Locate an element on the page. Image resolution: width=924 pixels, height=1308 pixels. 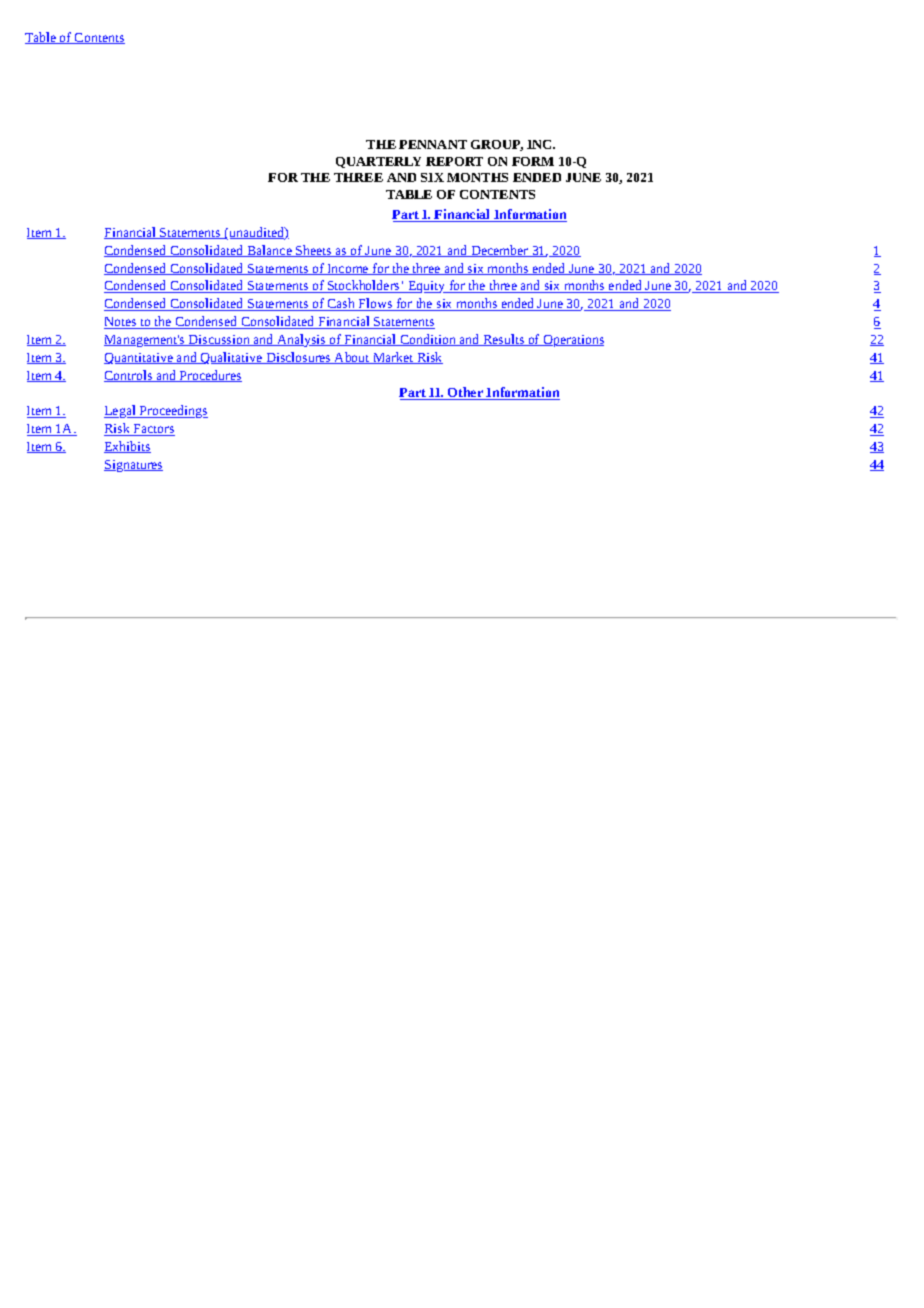
Factors is located at coordinates (153, 430).
